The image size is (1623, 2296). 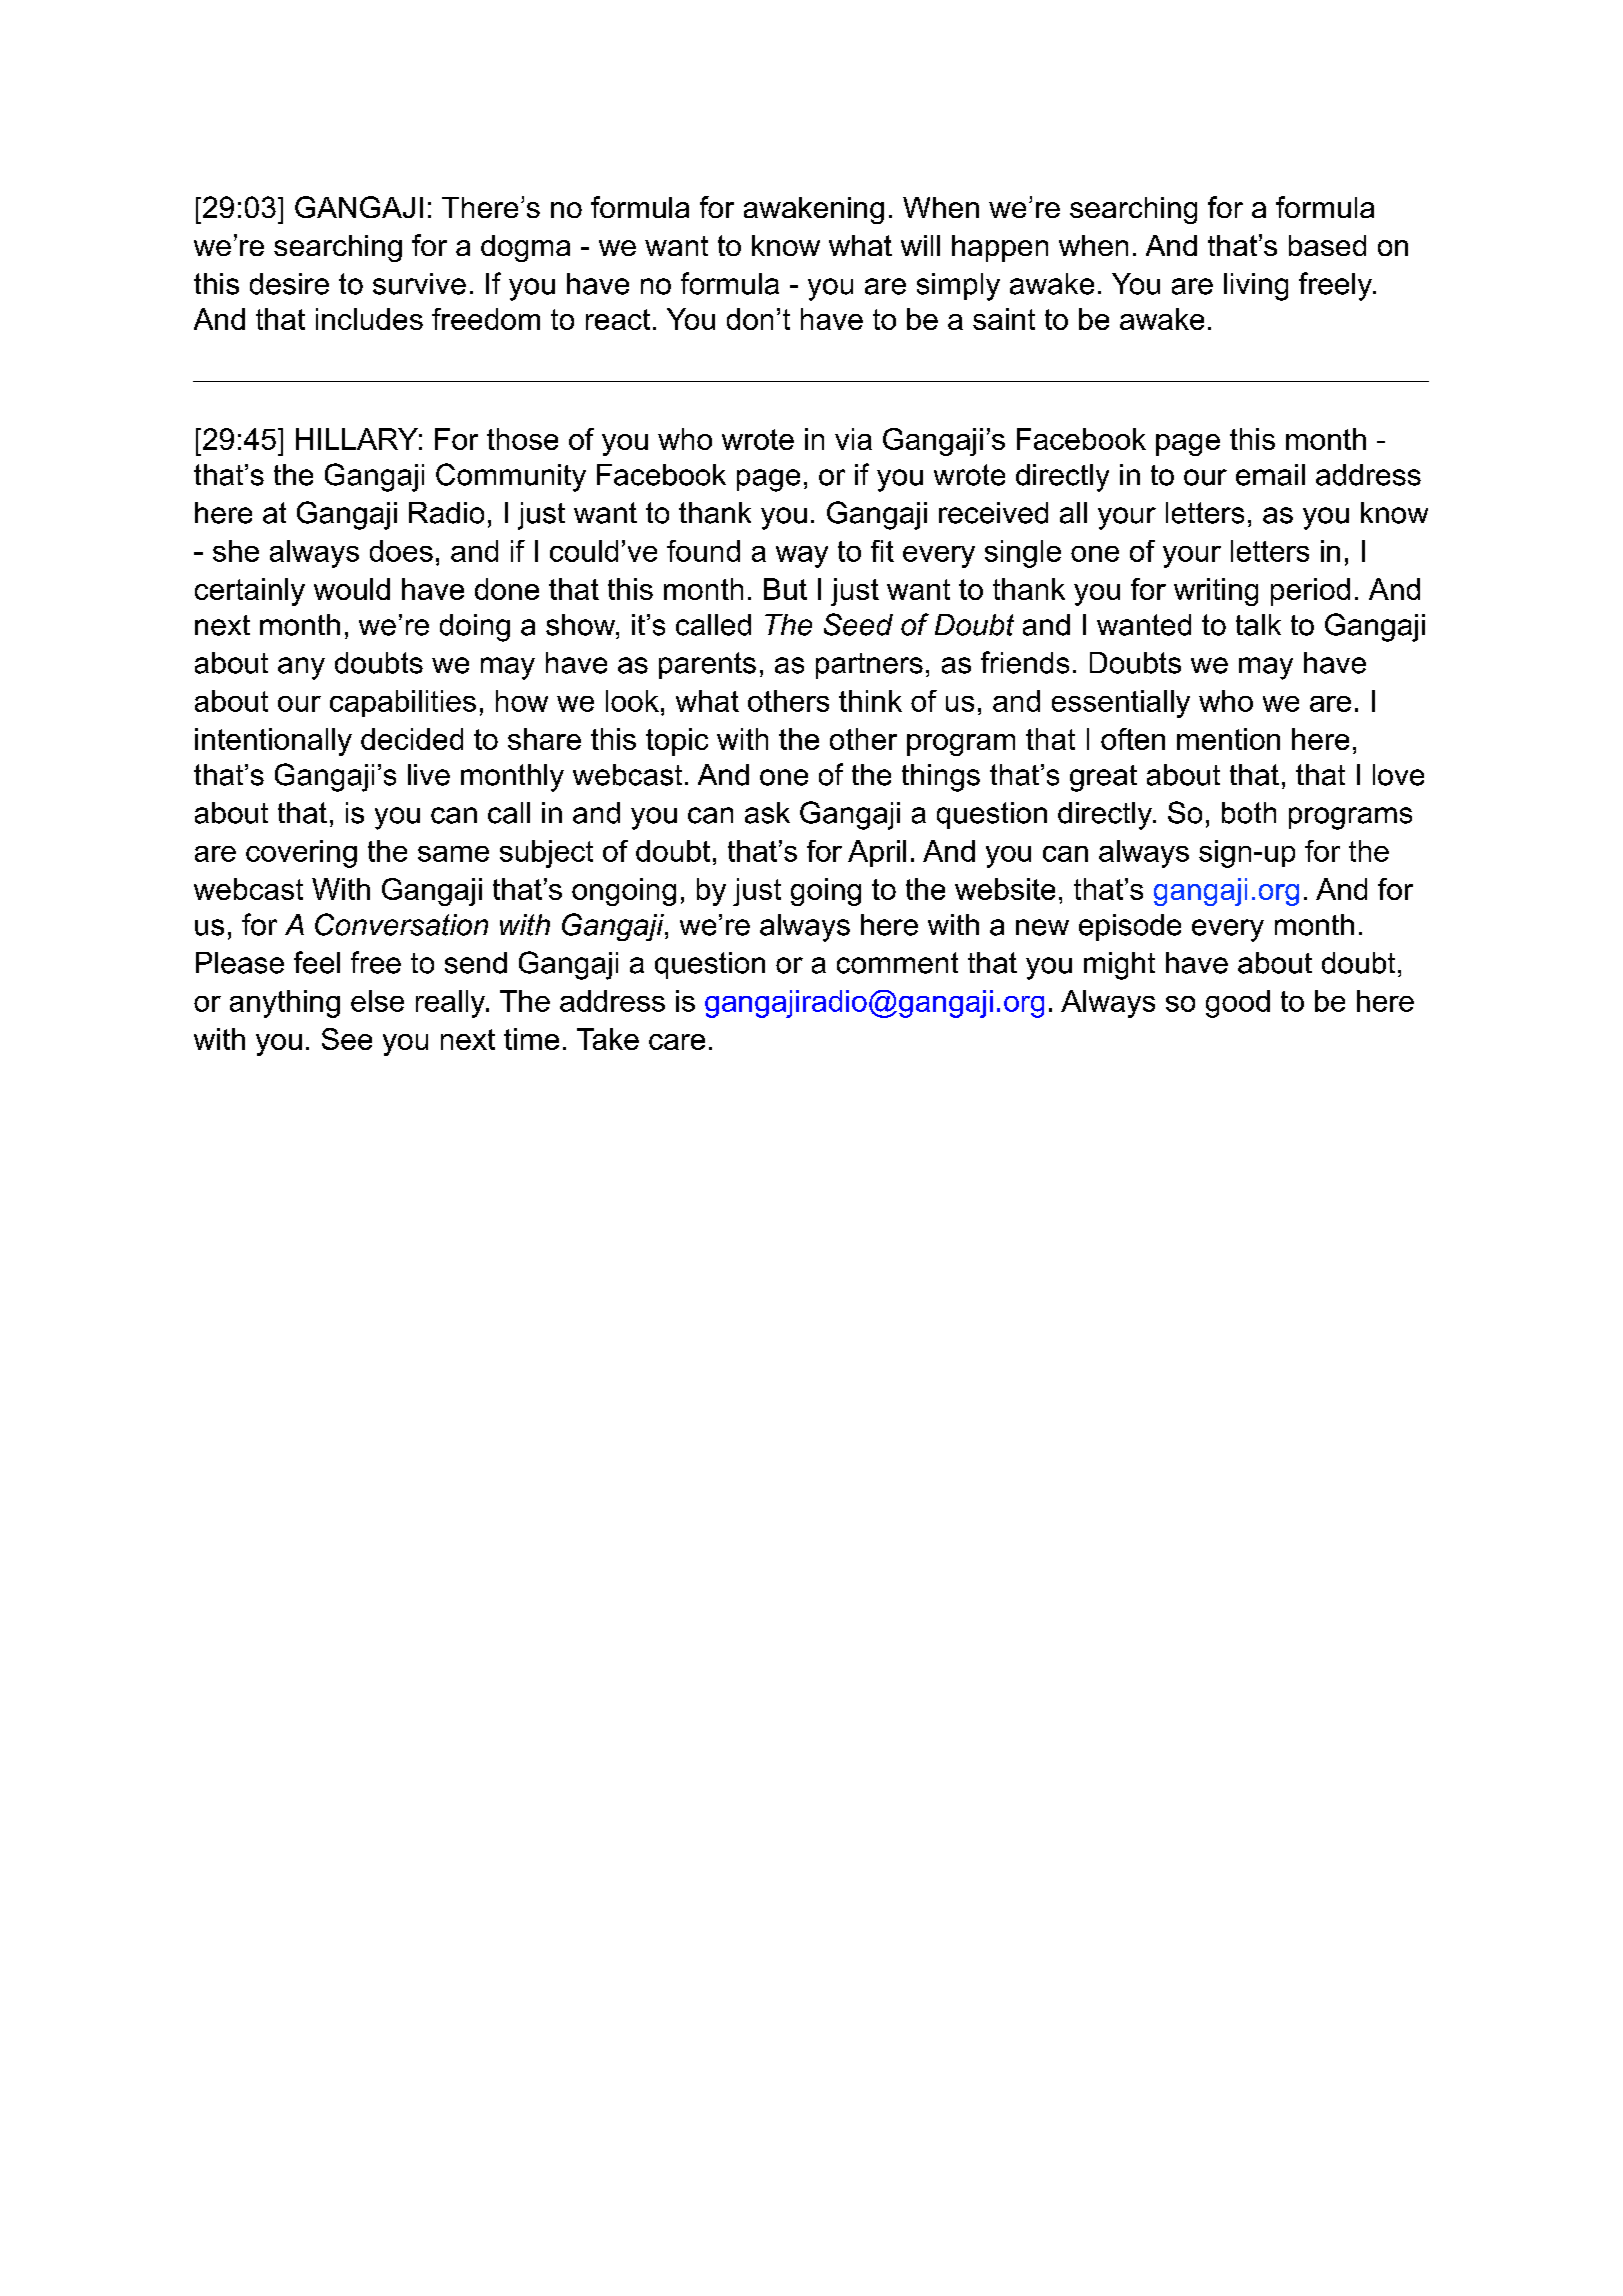 What do you see at coordinates (419, 284) in the document?
I see `survive` at bounding box center [419, 284].
